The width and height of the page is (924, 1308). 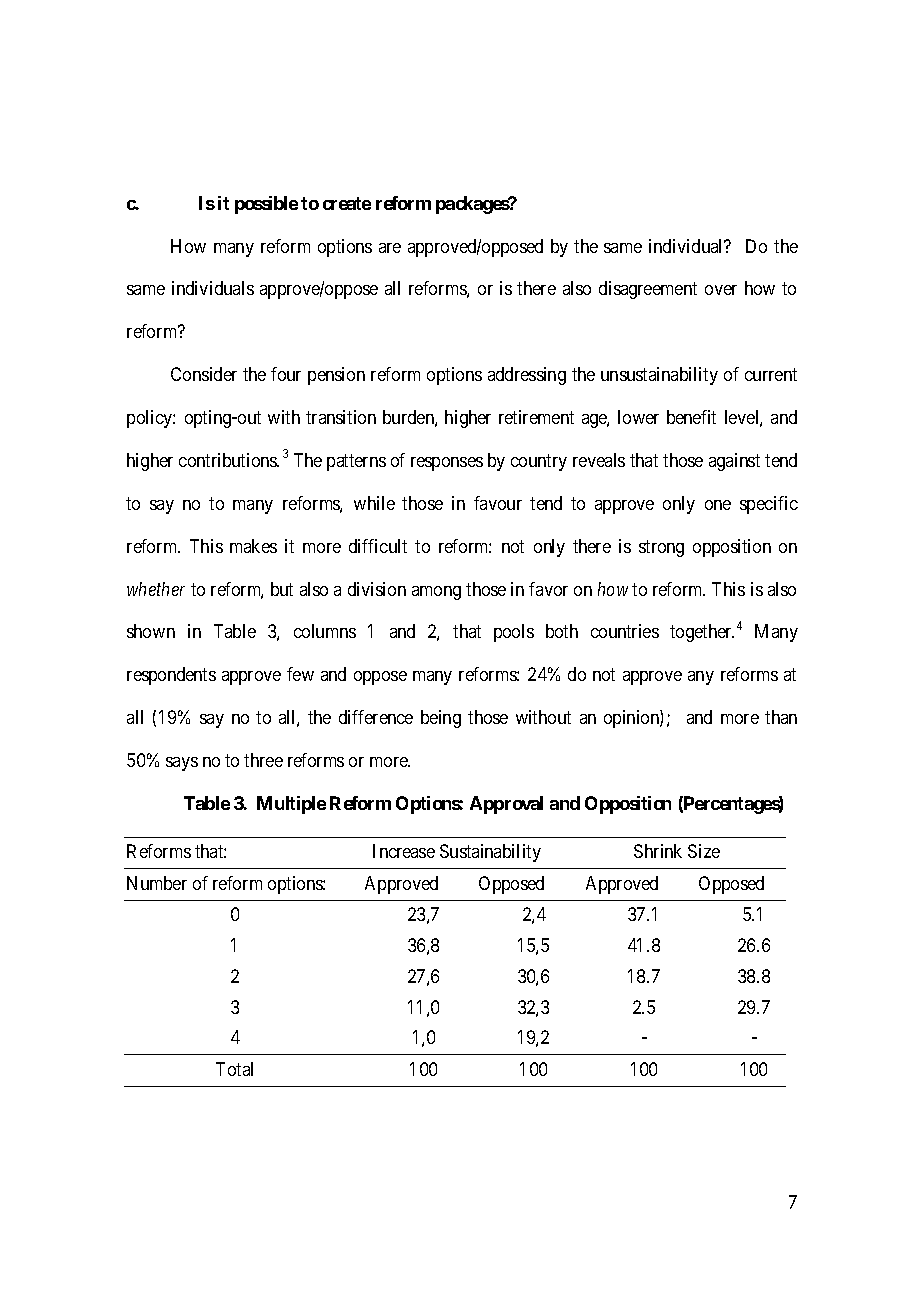 I want to click on one, so click(x=718, y=505).
